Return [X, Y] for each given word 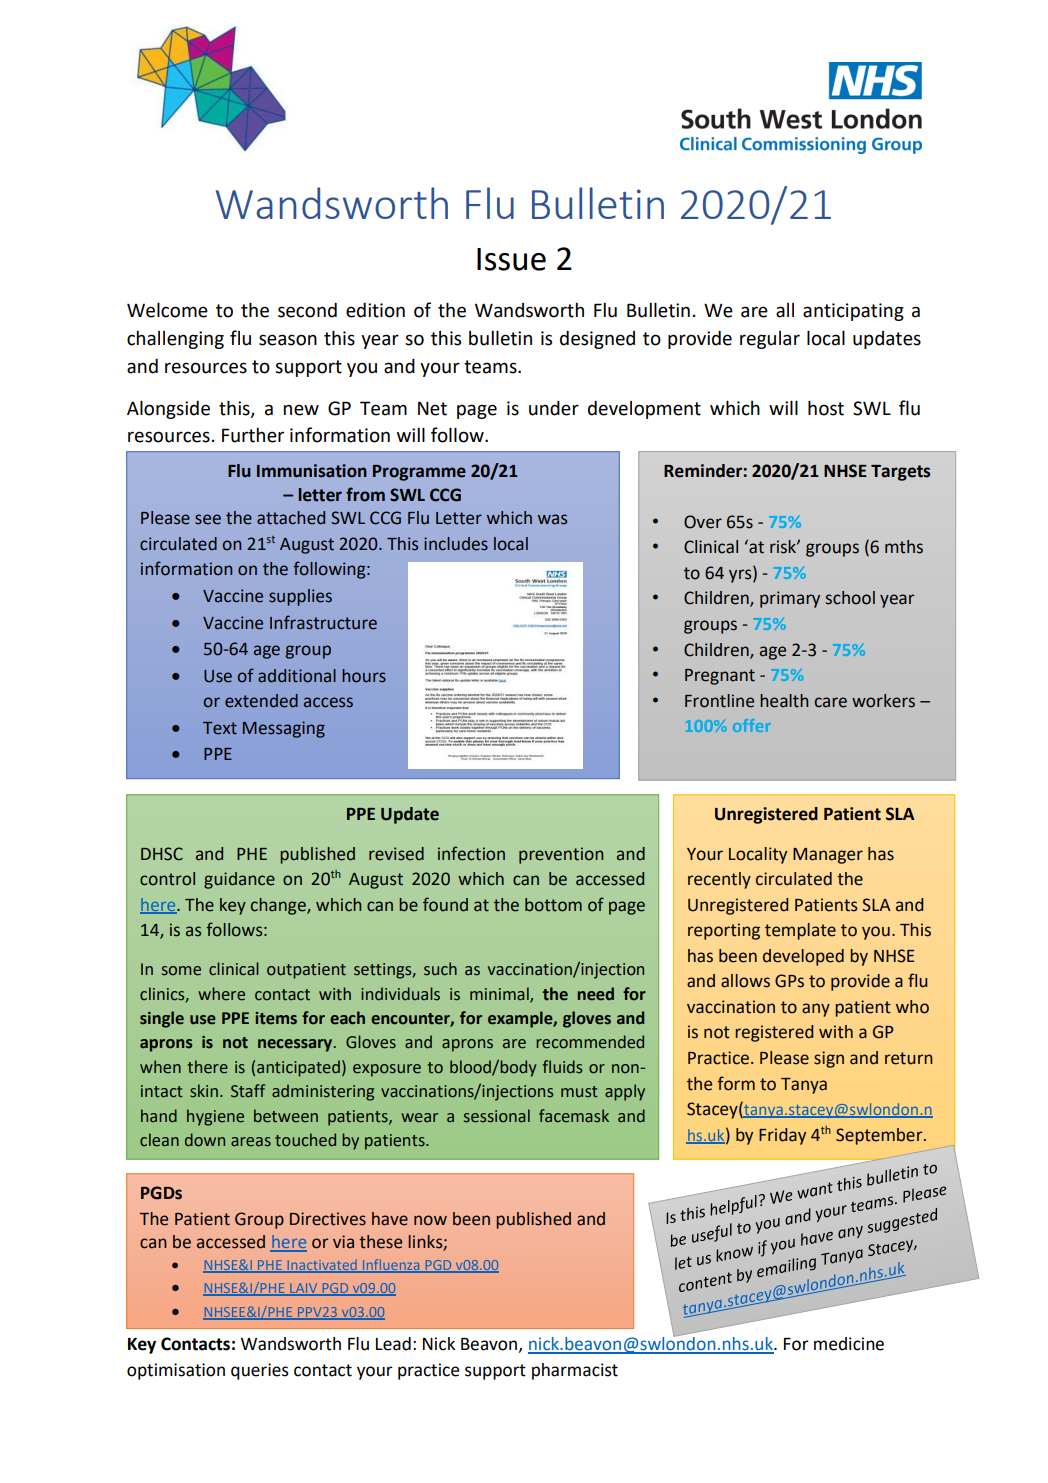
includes [456, 544]
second [307, 310]
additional [297, 676]
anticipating [853, 312]
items [276, 1018]
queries [260, 1371]
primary [790, 599]
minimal [500, 994]
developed [803, 957]
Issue [511, 259]
